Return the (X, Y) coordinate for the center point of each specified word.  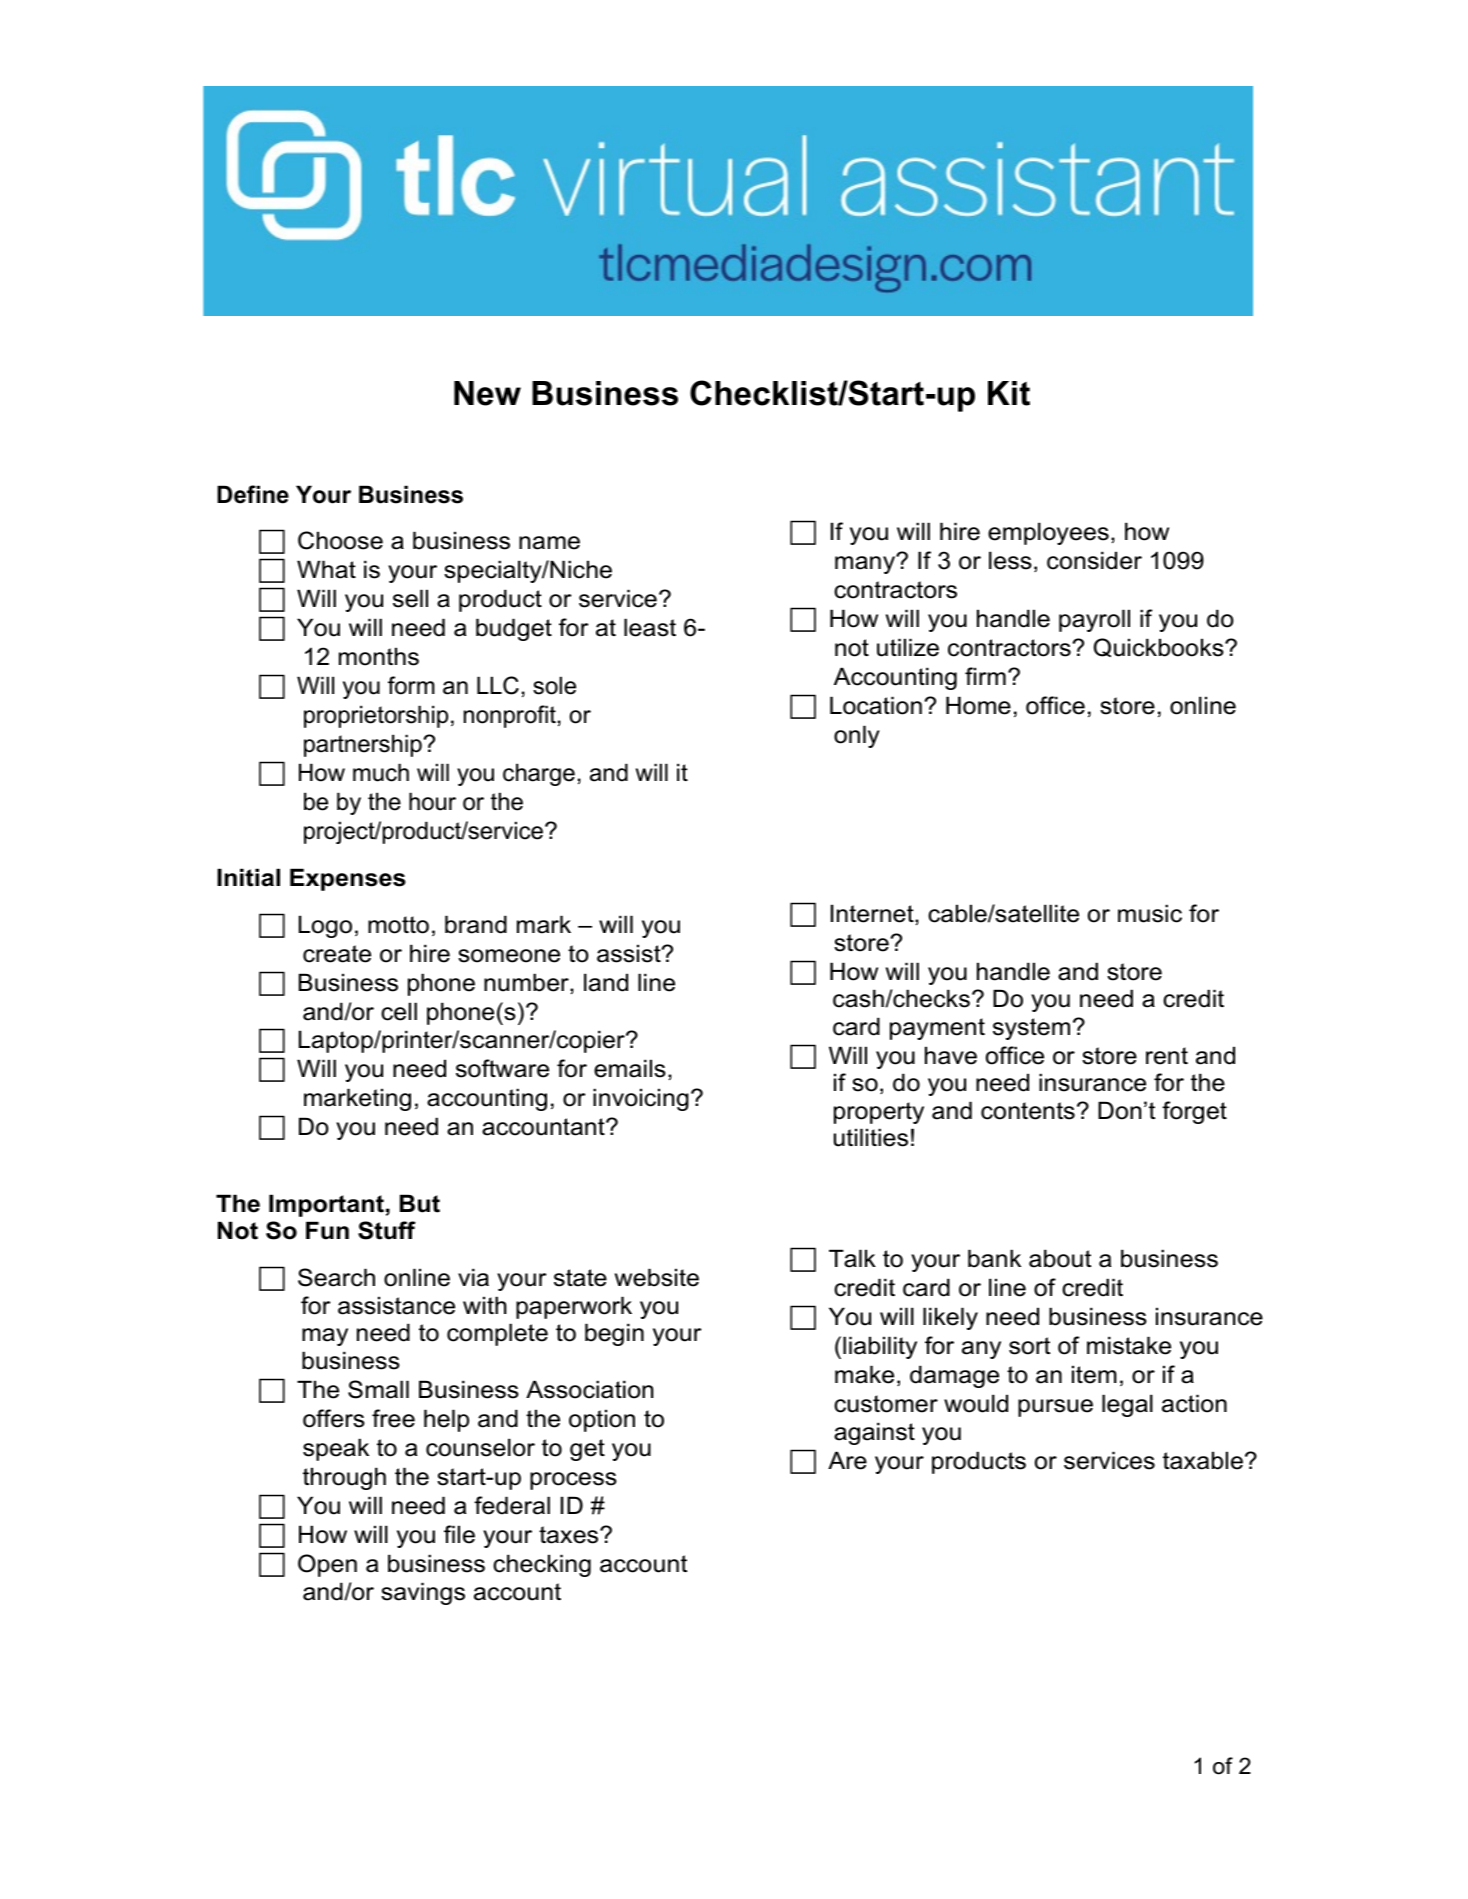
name (549, 543)
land (606, 982)
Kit (1009, 393)
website (657, 1277)
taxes (570, 1535)
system (1031, 1029)
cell (399, 1011)
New (487, 393)
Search (336, 1277)
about (1060, 1258)
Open (327, 1565)
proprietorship (376, 716)
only (857, 736)
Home (978, 705)
